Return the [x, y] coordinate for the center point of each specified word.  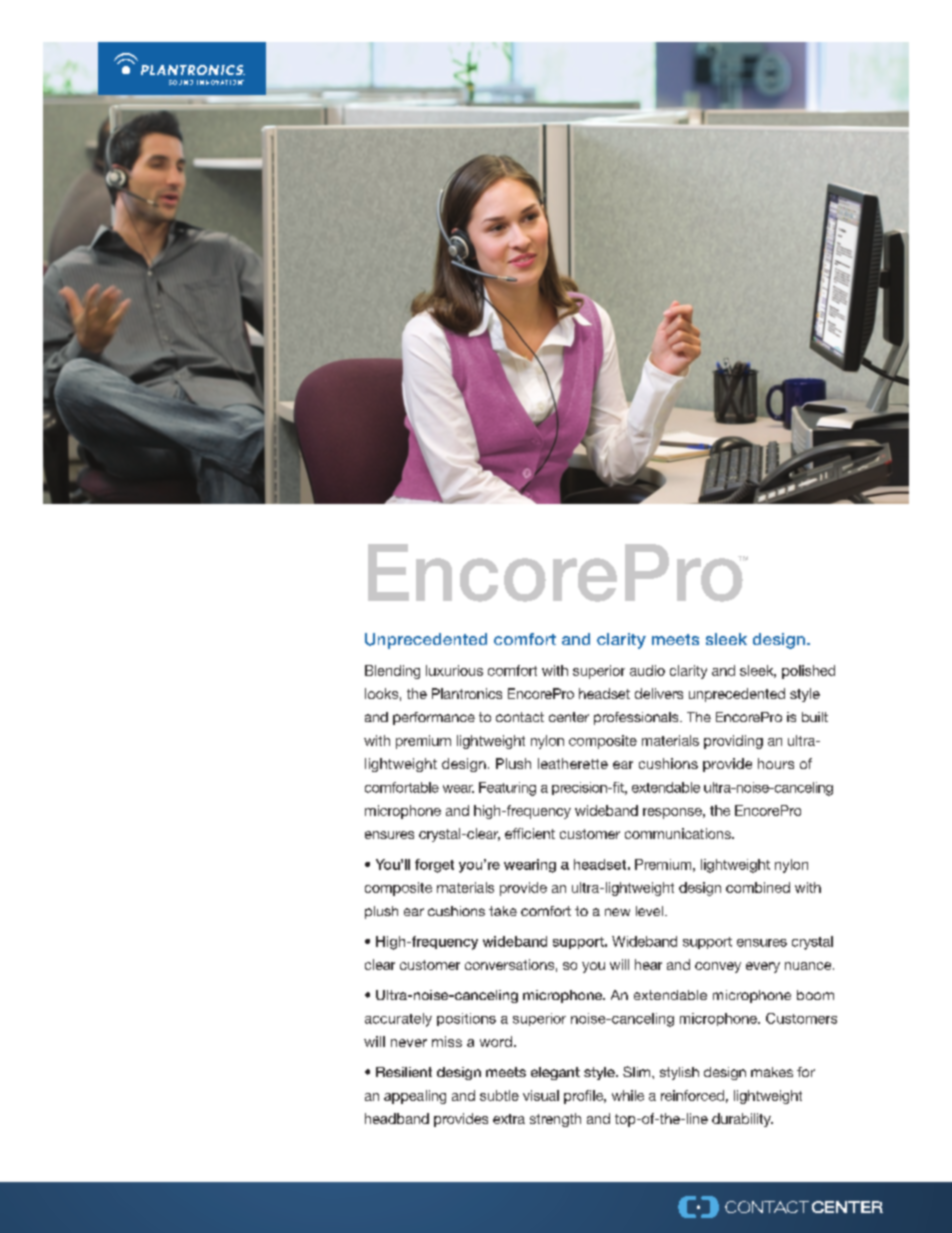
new [617, 912]
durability [742, 1120]
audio [647, 670]
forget [434, 866]
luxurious [454, 670]
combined [758, 887]
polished [808, 672]
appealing [415, 1097]
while [628, 1095]
